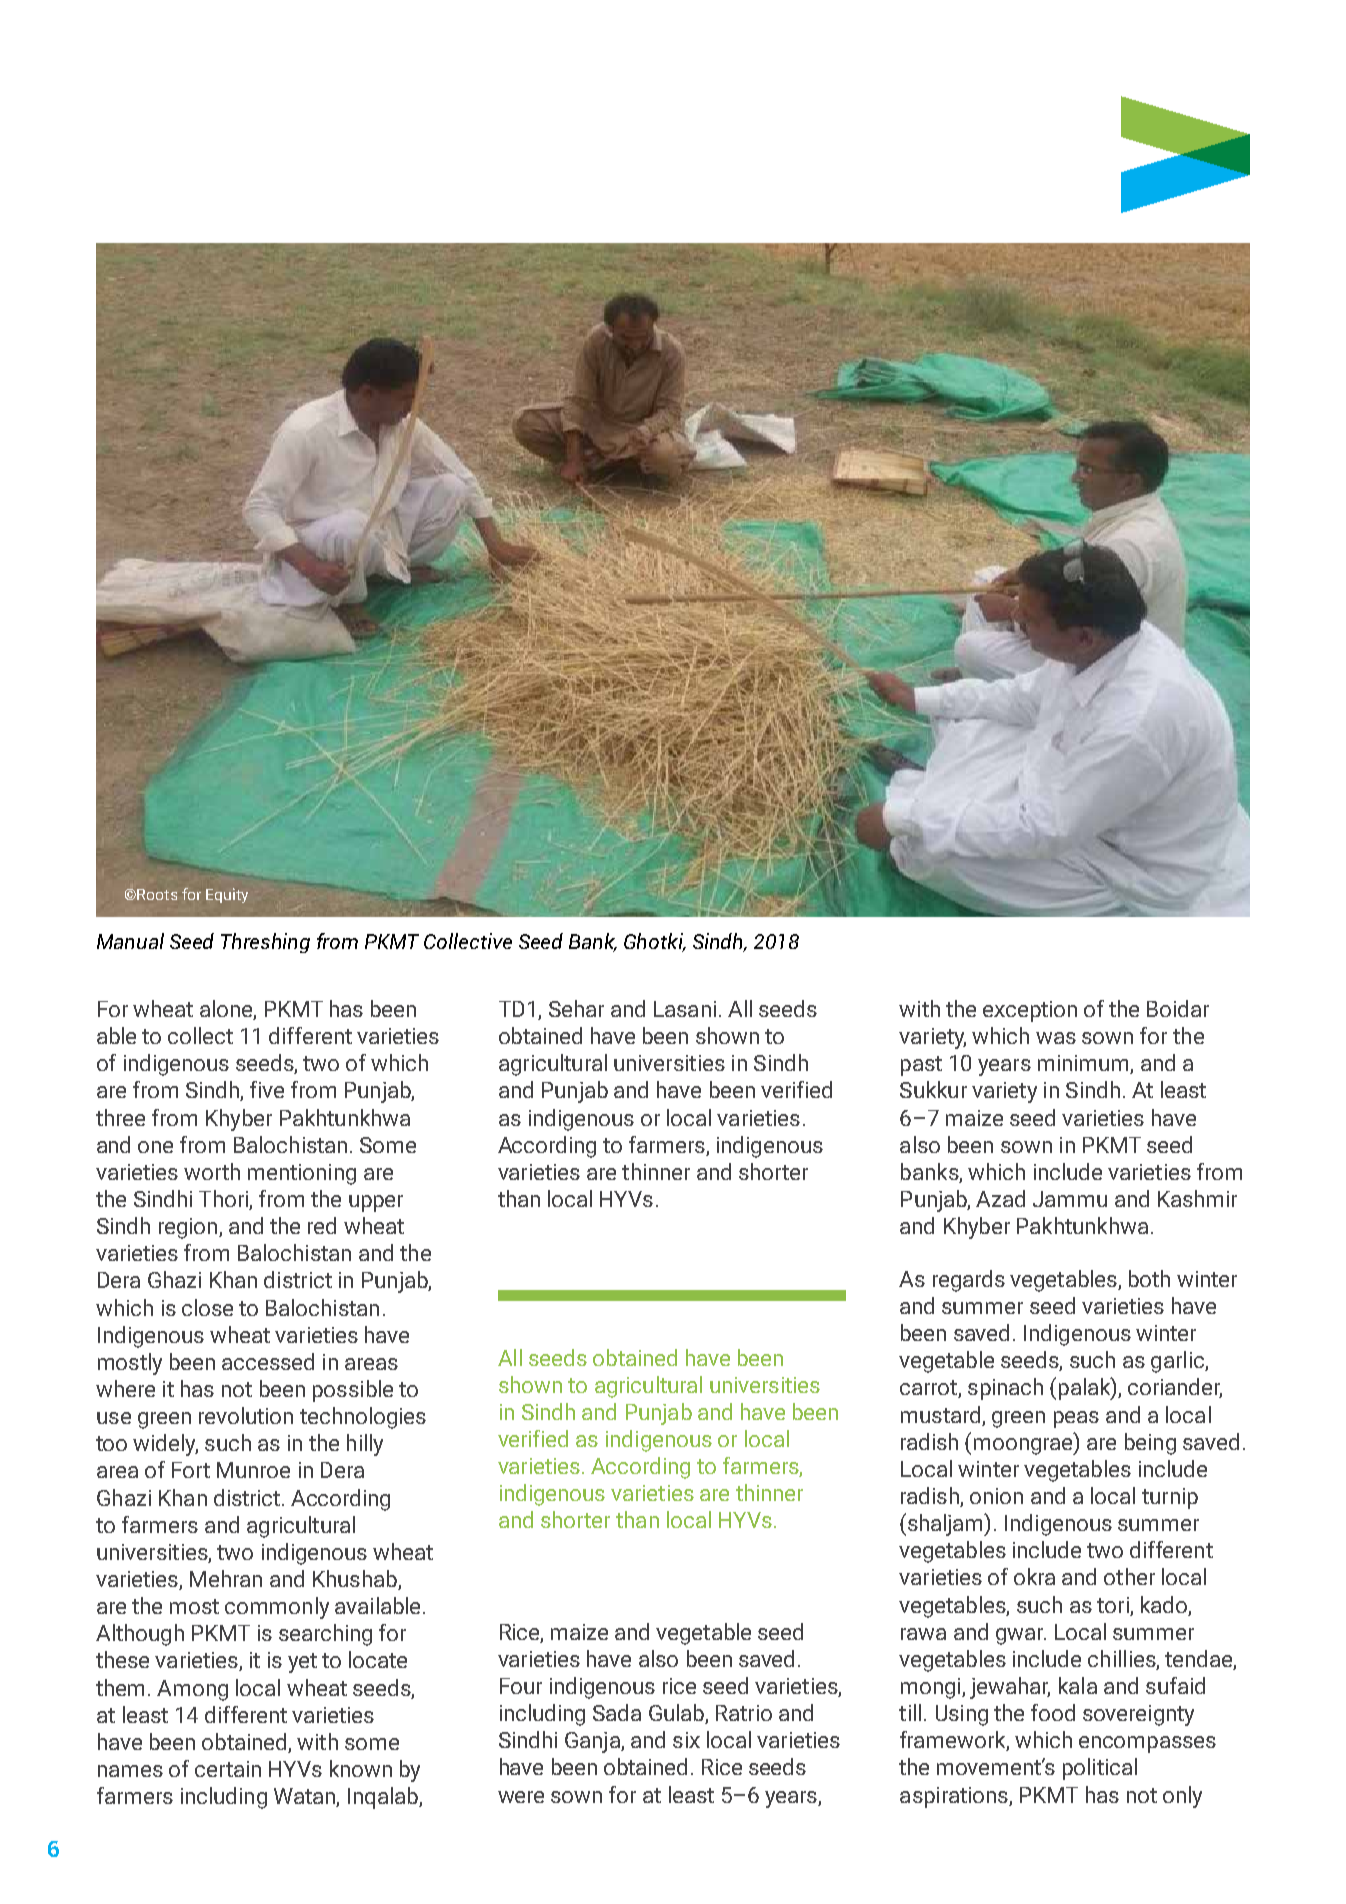 The height and width of the page is (1904, 1346). I want to click on exception, so click(1030, 1011).
